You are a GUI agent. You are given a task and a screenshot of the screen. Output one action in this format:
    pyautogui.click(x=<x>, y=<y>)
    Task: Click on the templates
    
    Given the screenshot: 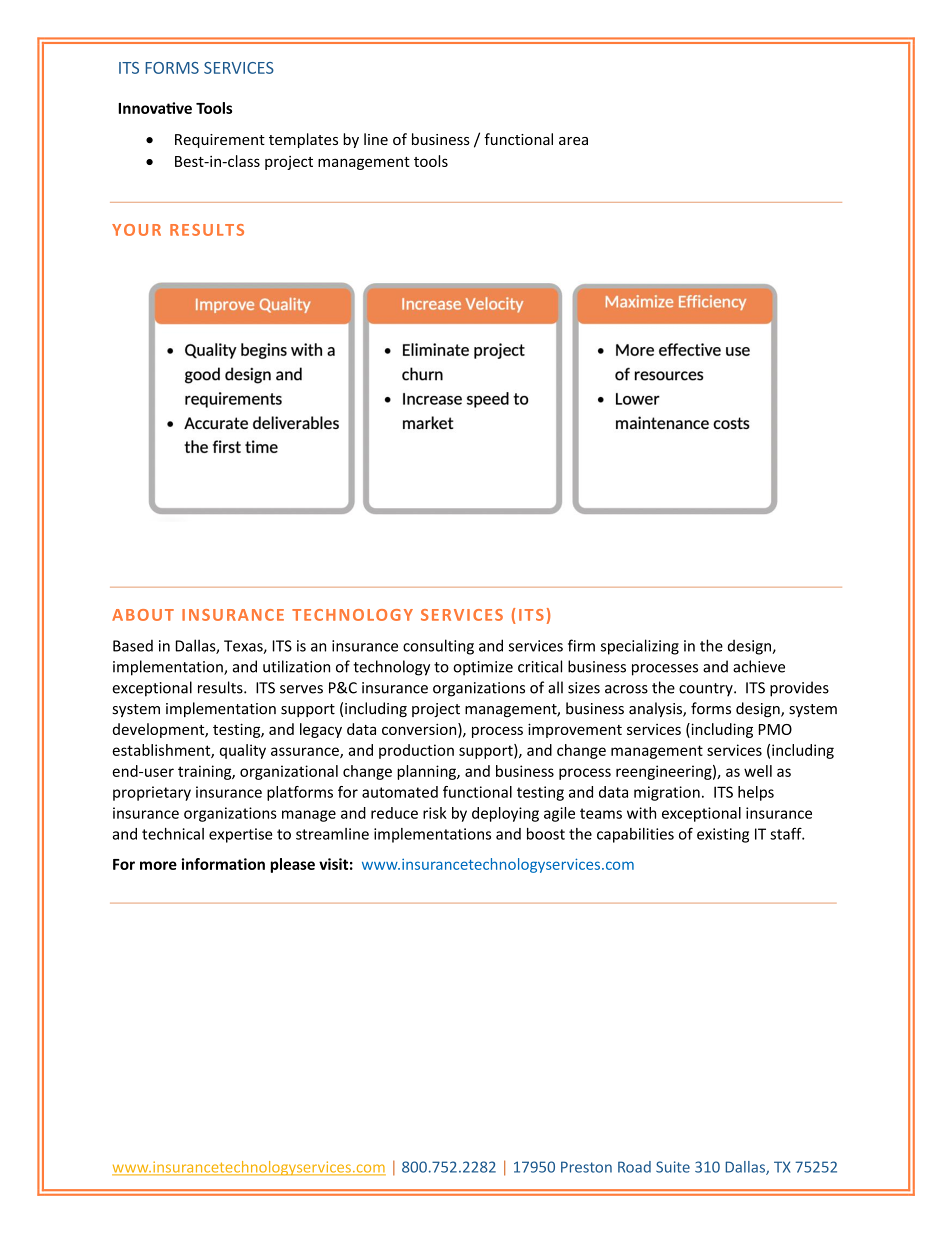 What is the action you would take?
    pyautogui.click(x=303, y=140)
